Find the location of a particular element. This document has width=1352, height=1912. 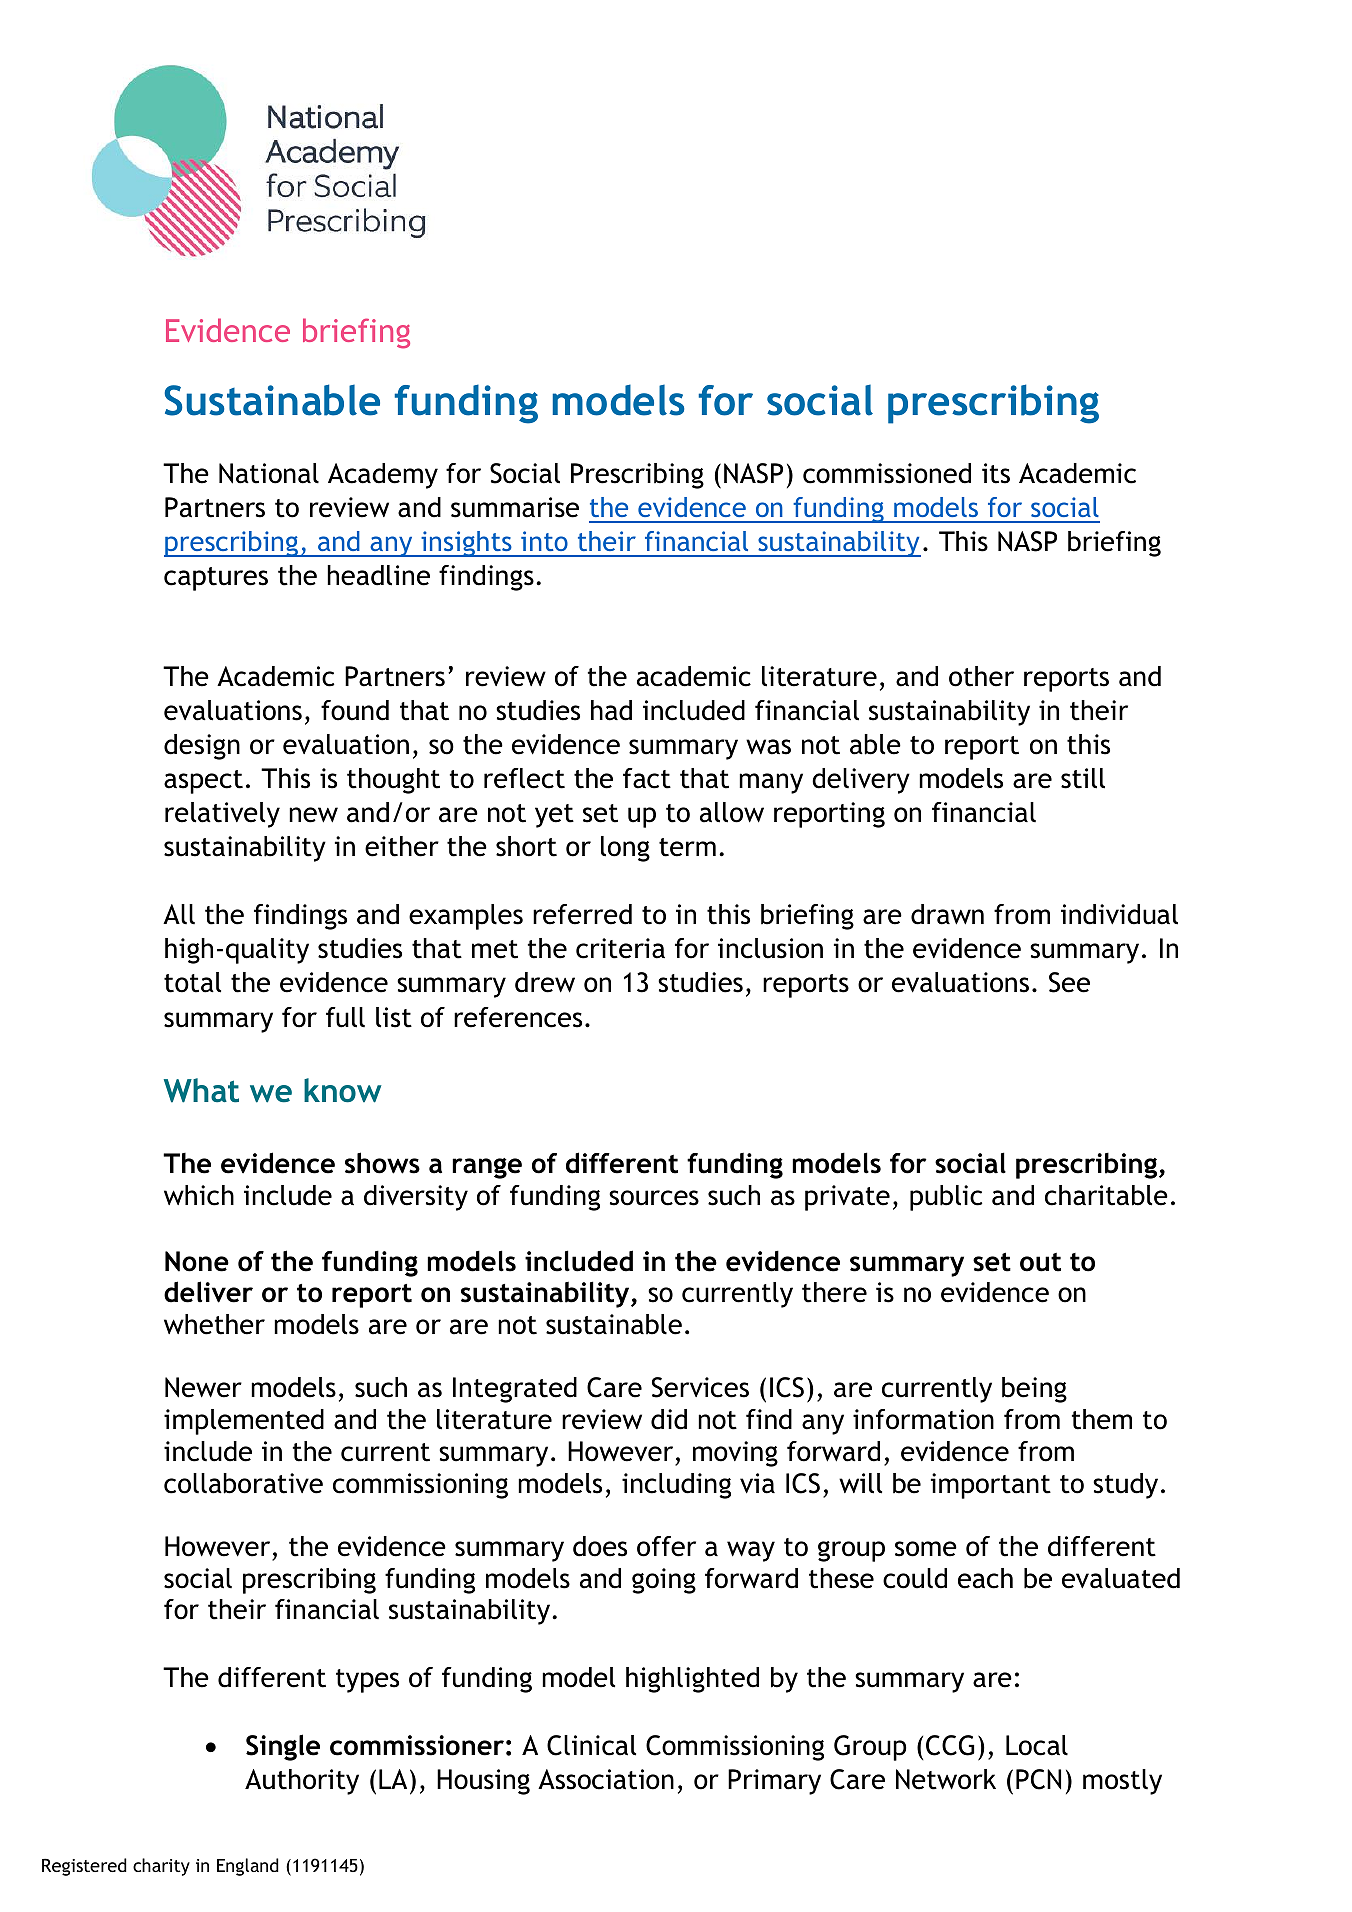

relatively is located at coordinates (222, 815).
